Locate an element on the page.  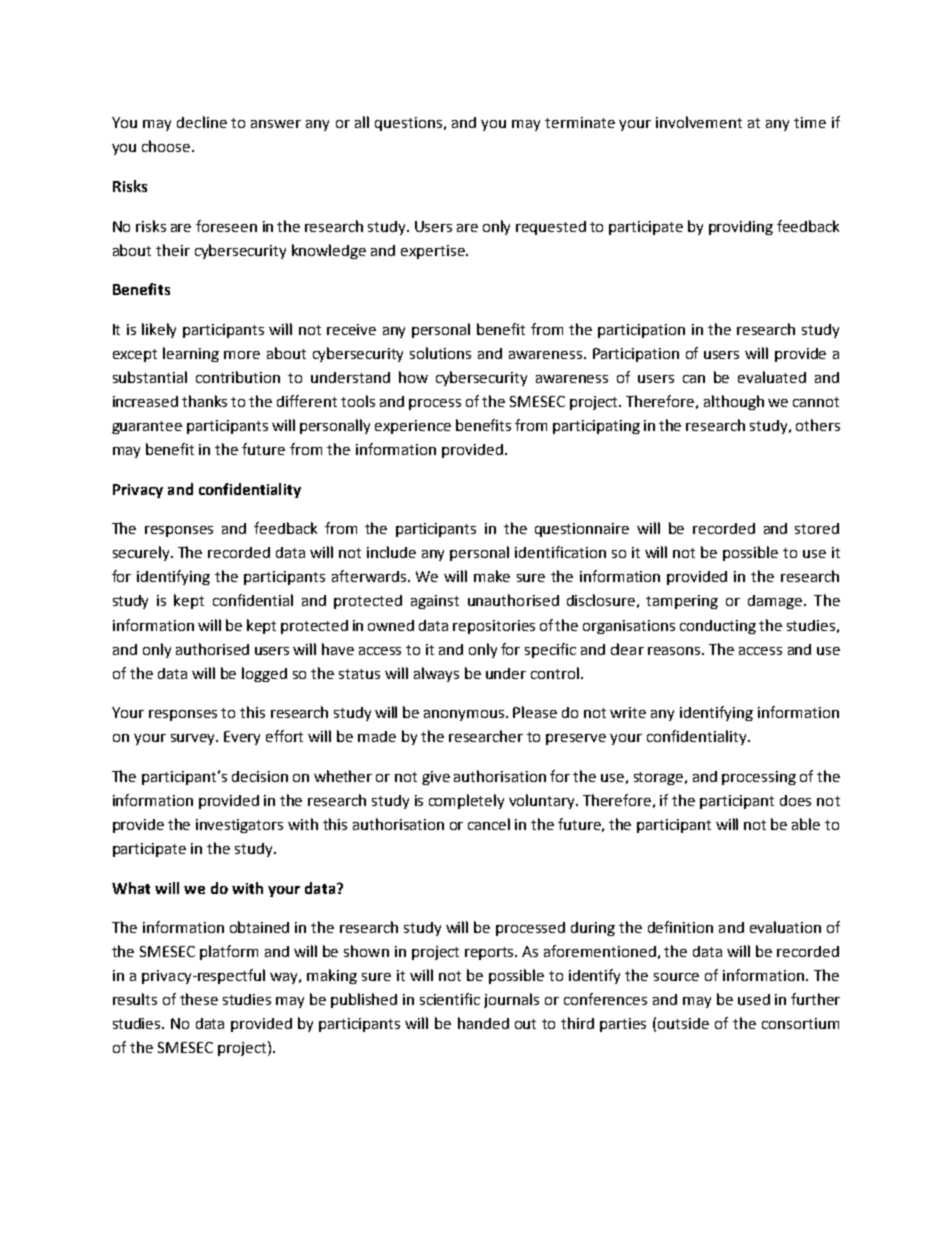
involvement is located at coordinates (699, 122).
